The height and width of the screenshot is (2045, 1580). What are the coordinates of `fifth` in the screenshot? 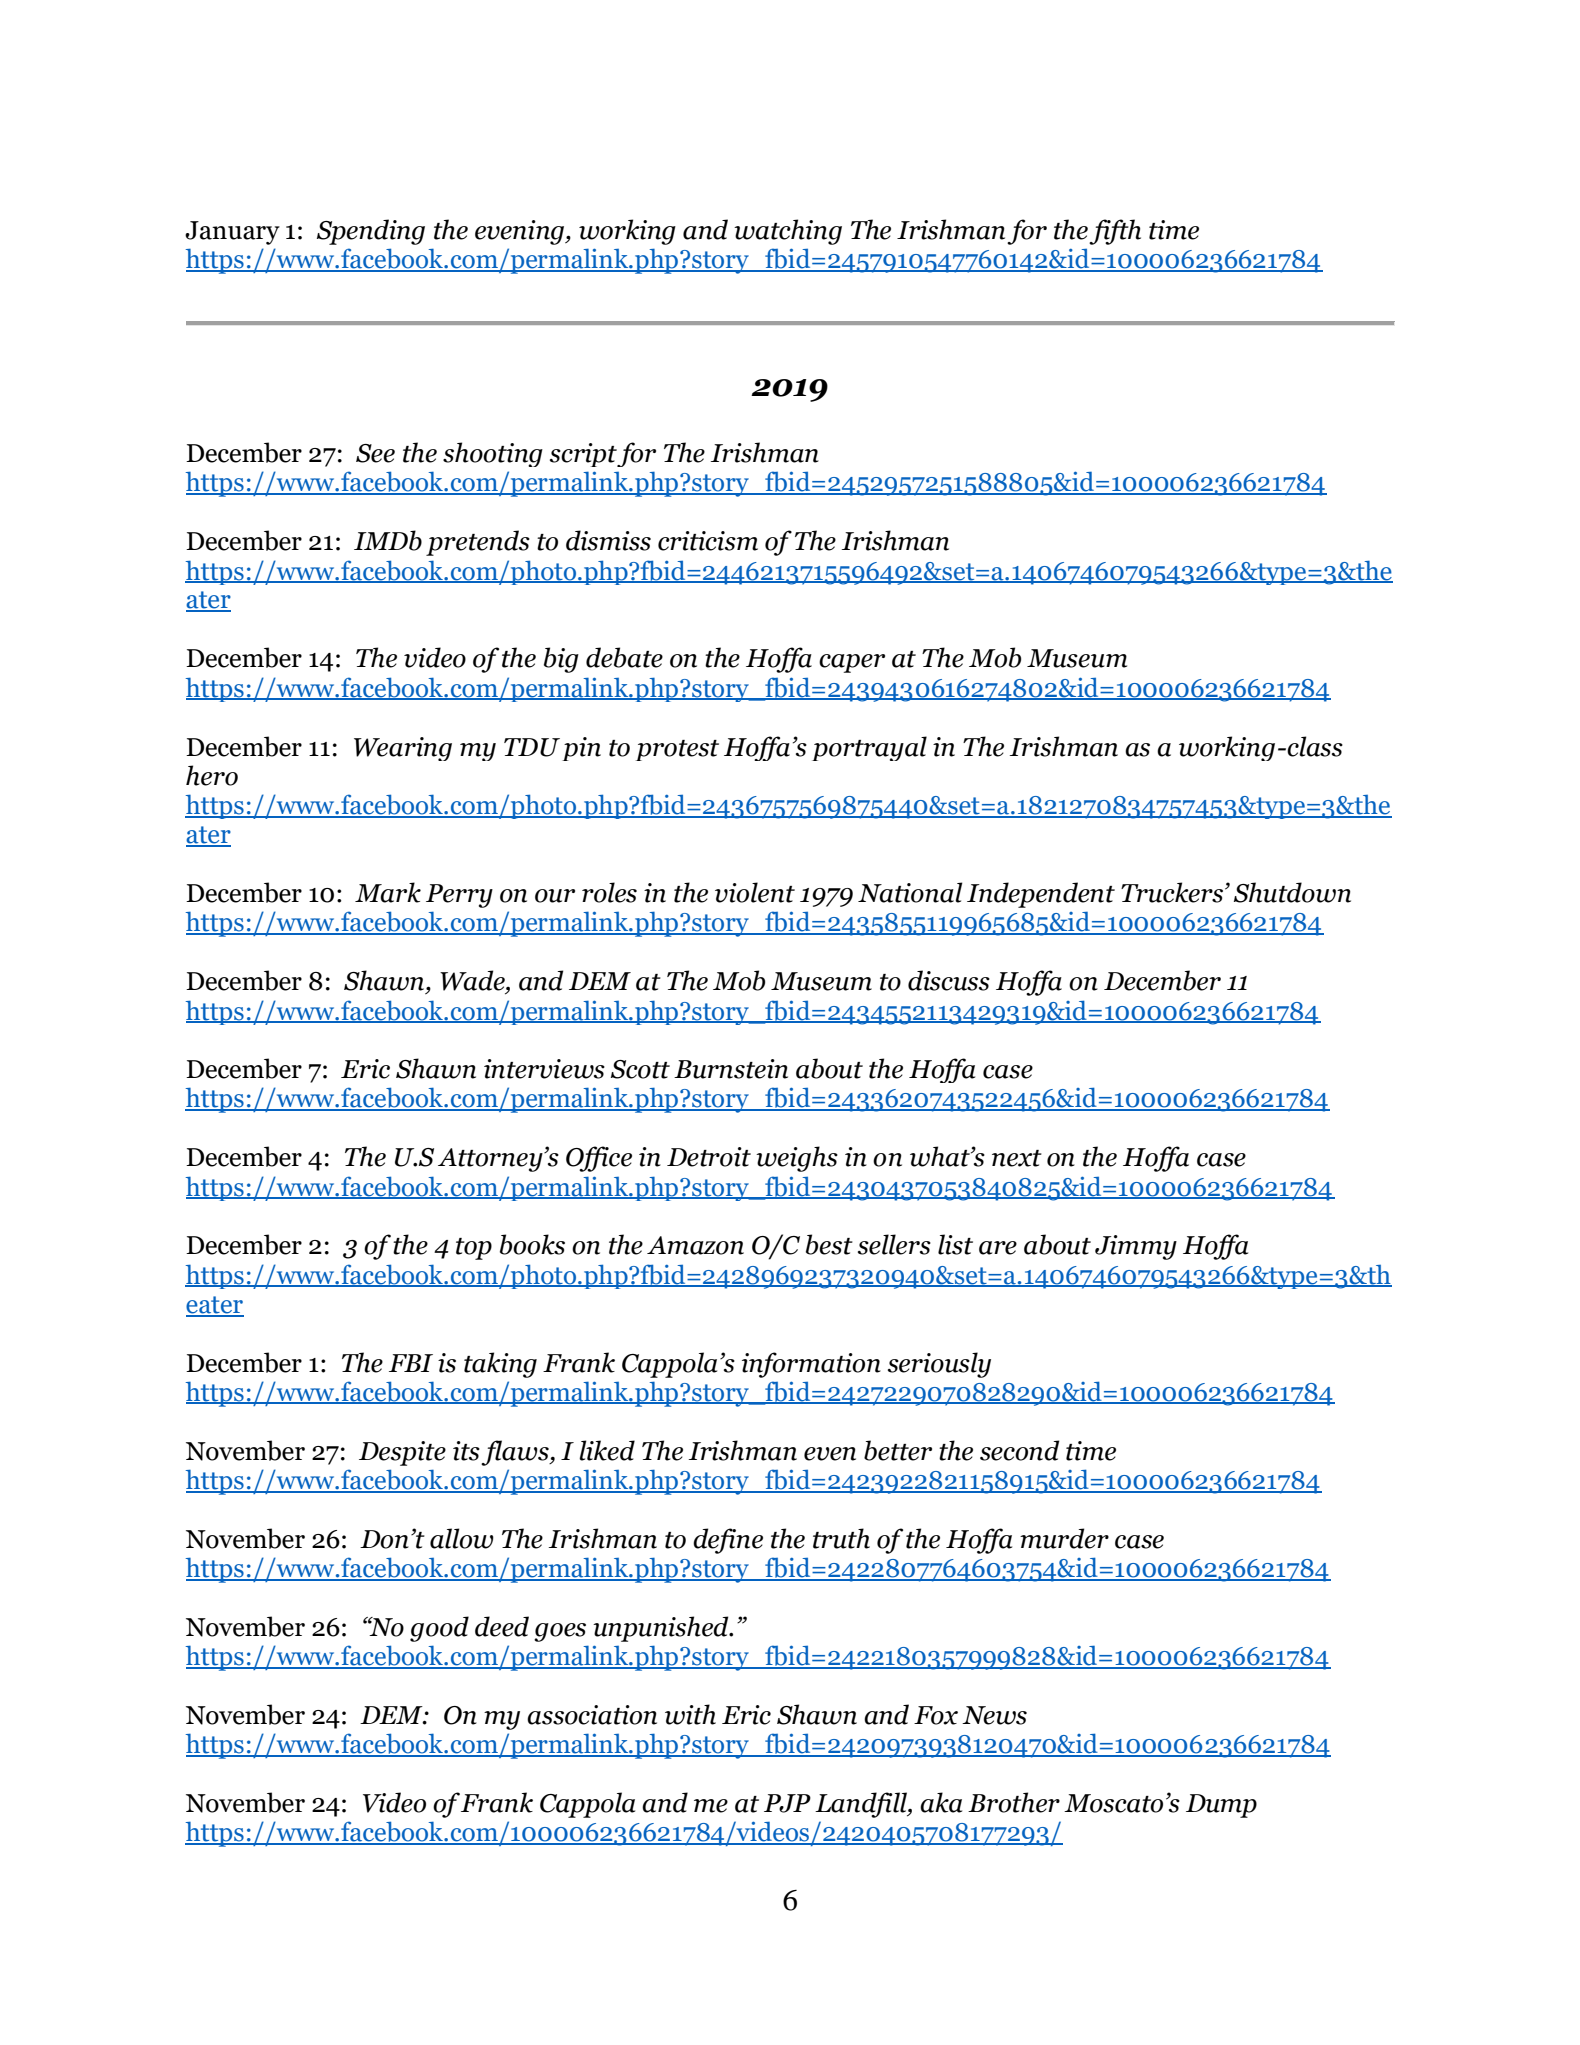 It's located at (1115, 232).
